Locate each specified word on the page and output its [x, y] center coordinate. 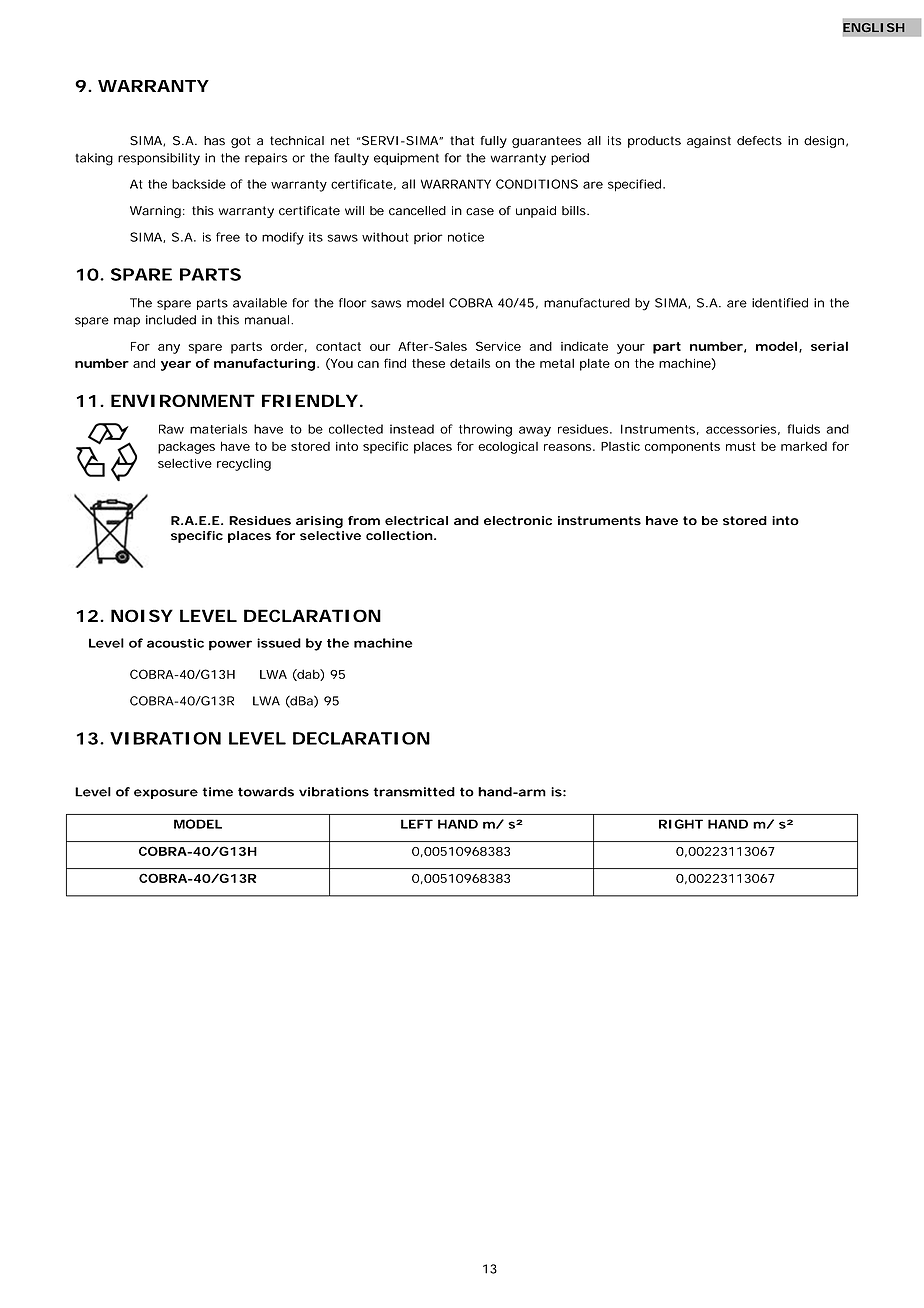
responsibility [159, 159]
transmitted [414, 792]
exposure [166, 794]
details [470, 363]
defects [759, 141]
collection [400, 535]
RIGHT [681, 824]
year [176, 366]
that [462, 141]
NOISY [142, 616]
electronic [518, 520]
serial [829, 346]
